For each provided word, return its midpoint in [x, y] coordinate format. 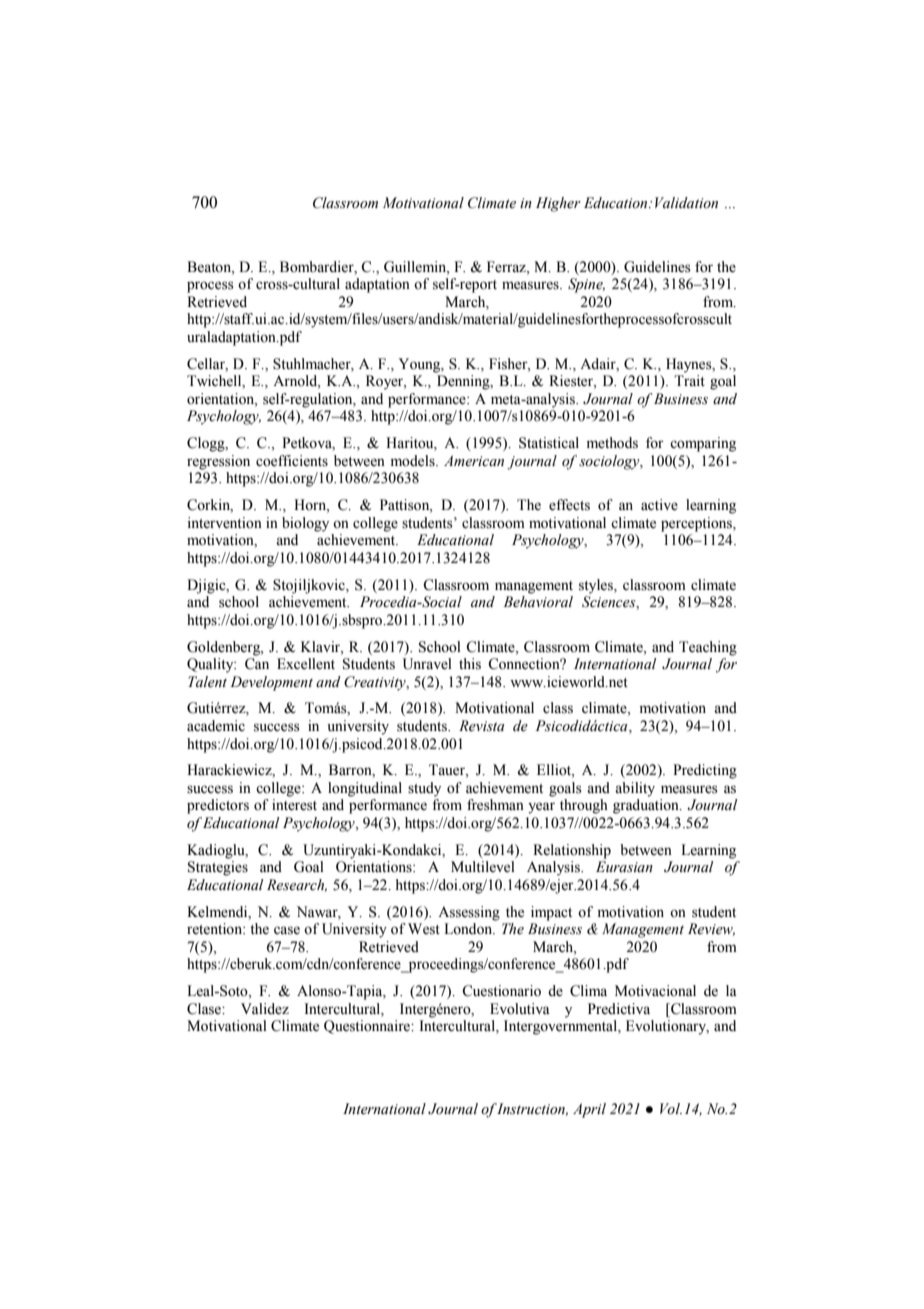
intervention [225, 523]
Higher [558, 204]
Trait [689, 380]
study [424, 789]
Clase [205, 1009]
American [474, 460]
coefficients [292, 461]
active [659, 505]
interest [294, 805]
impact [551, 913]
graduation [647, 806]
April [589, 1110]
